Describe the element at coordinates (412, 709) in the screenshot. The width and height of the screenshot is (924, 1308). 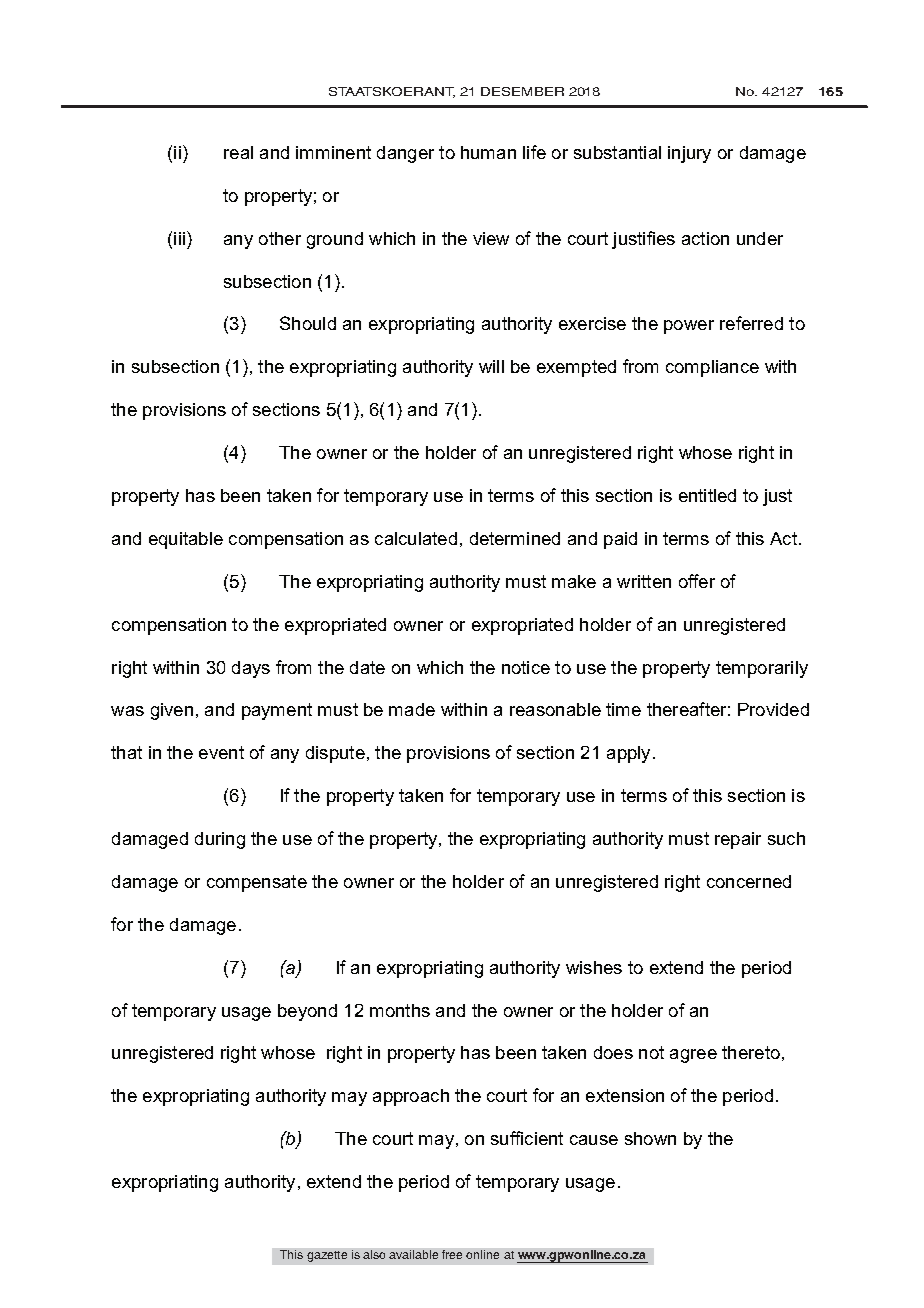
I see `made` at that location.
